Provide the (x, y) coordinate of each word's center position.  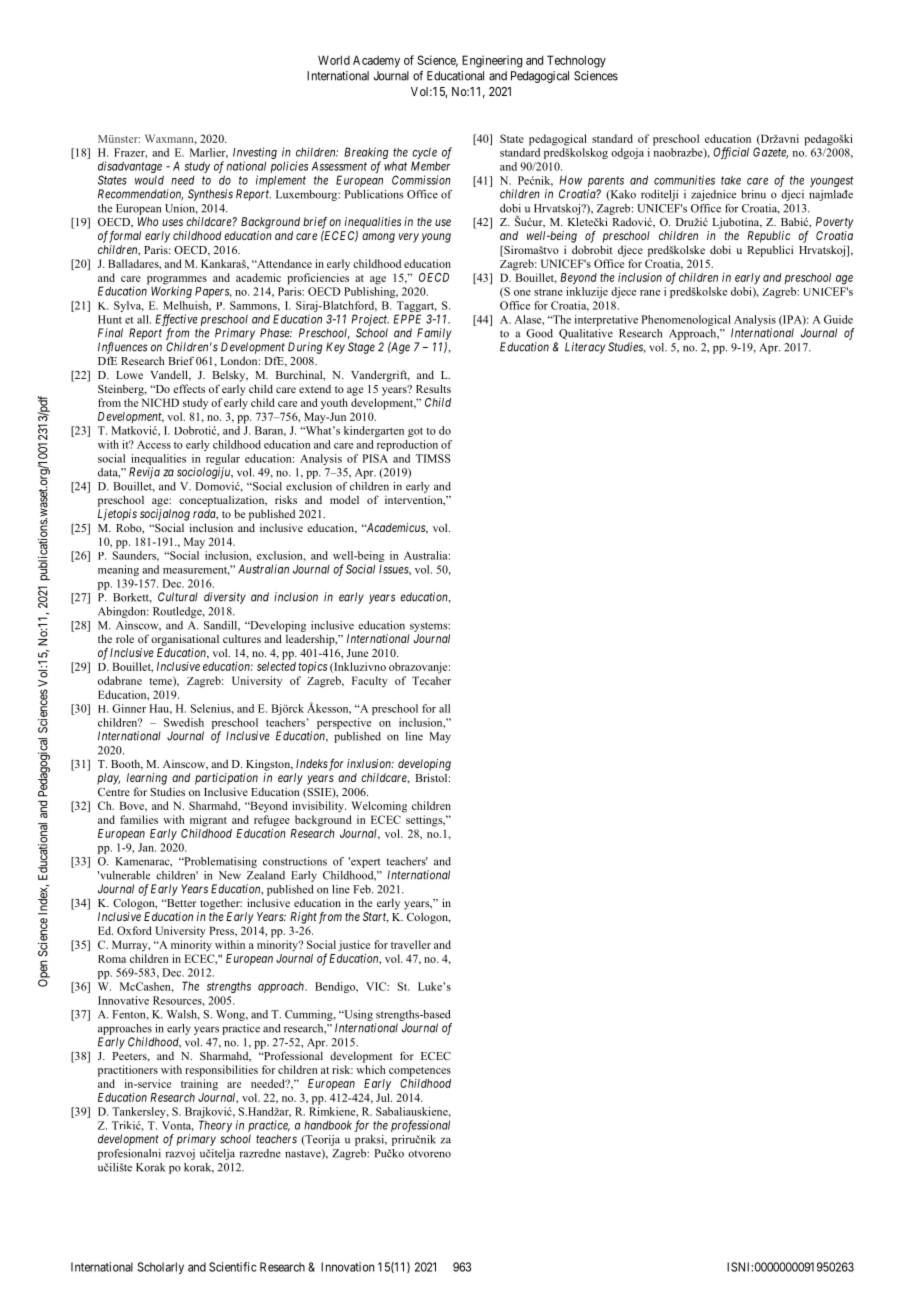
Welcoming (379, 807)
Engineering (492, 61)
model (344, 499)
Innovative (123, 1000)
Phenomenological (686, 320)
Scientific (233, 1267)
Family (434, 334)
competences (420, 1072)
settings (425, 821)
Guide (838, 319)
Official (731, 153)
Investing (255, 154)
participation (226, 779)
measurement (196, 570)
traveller (411, 944)
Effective (176, 320)
